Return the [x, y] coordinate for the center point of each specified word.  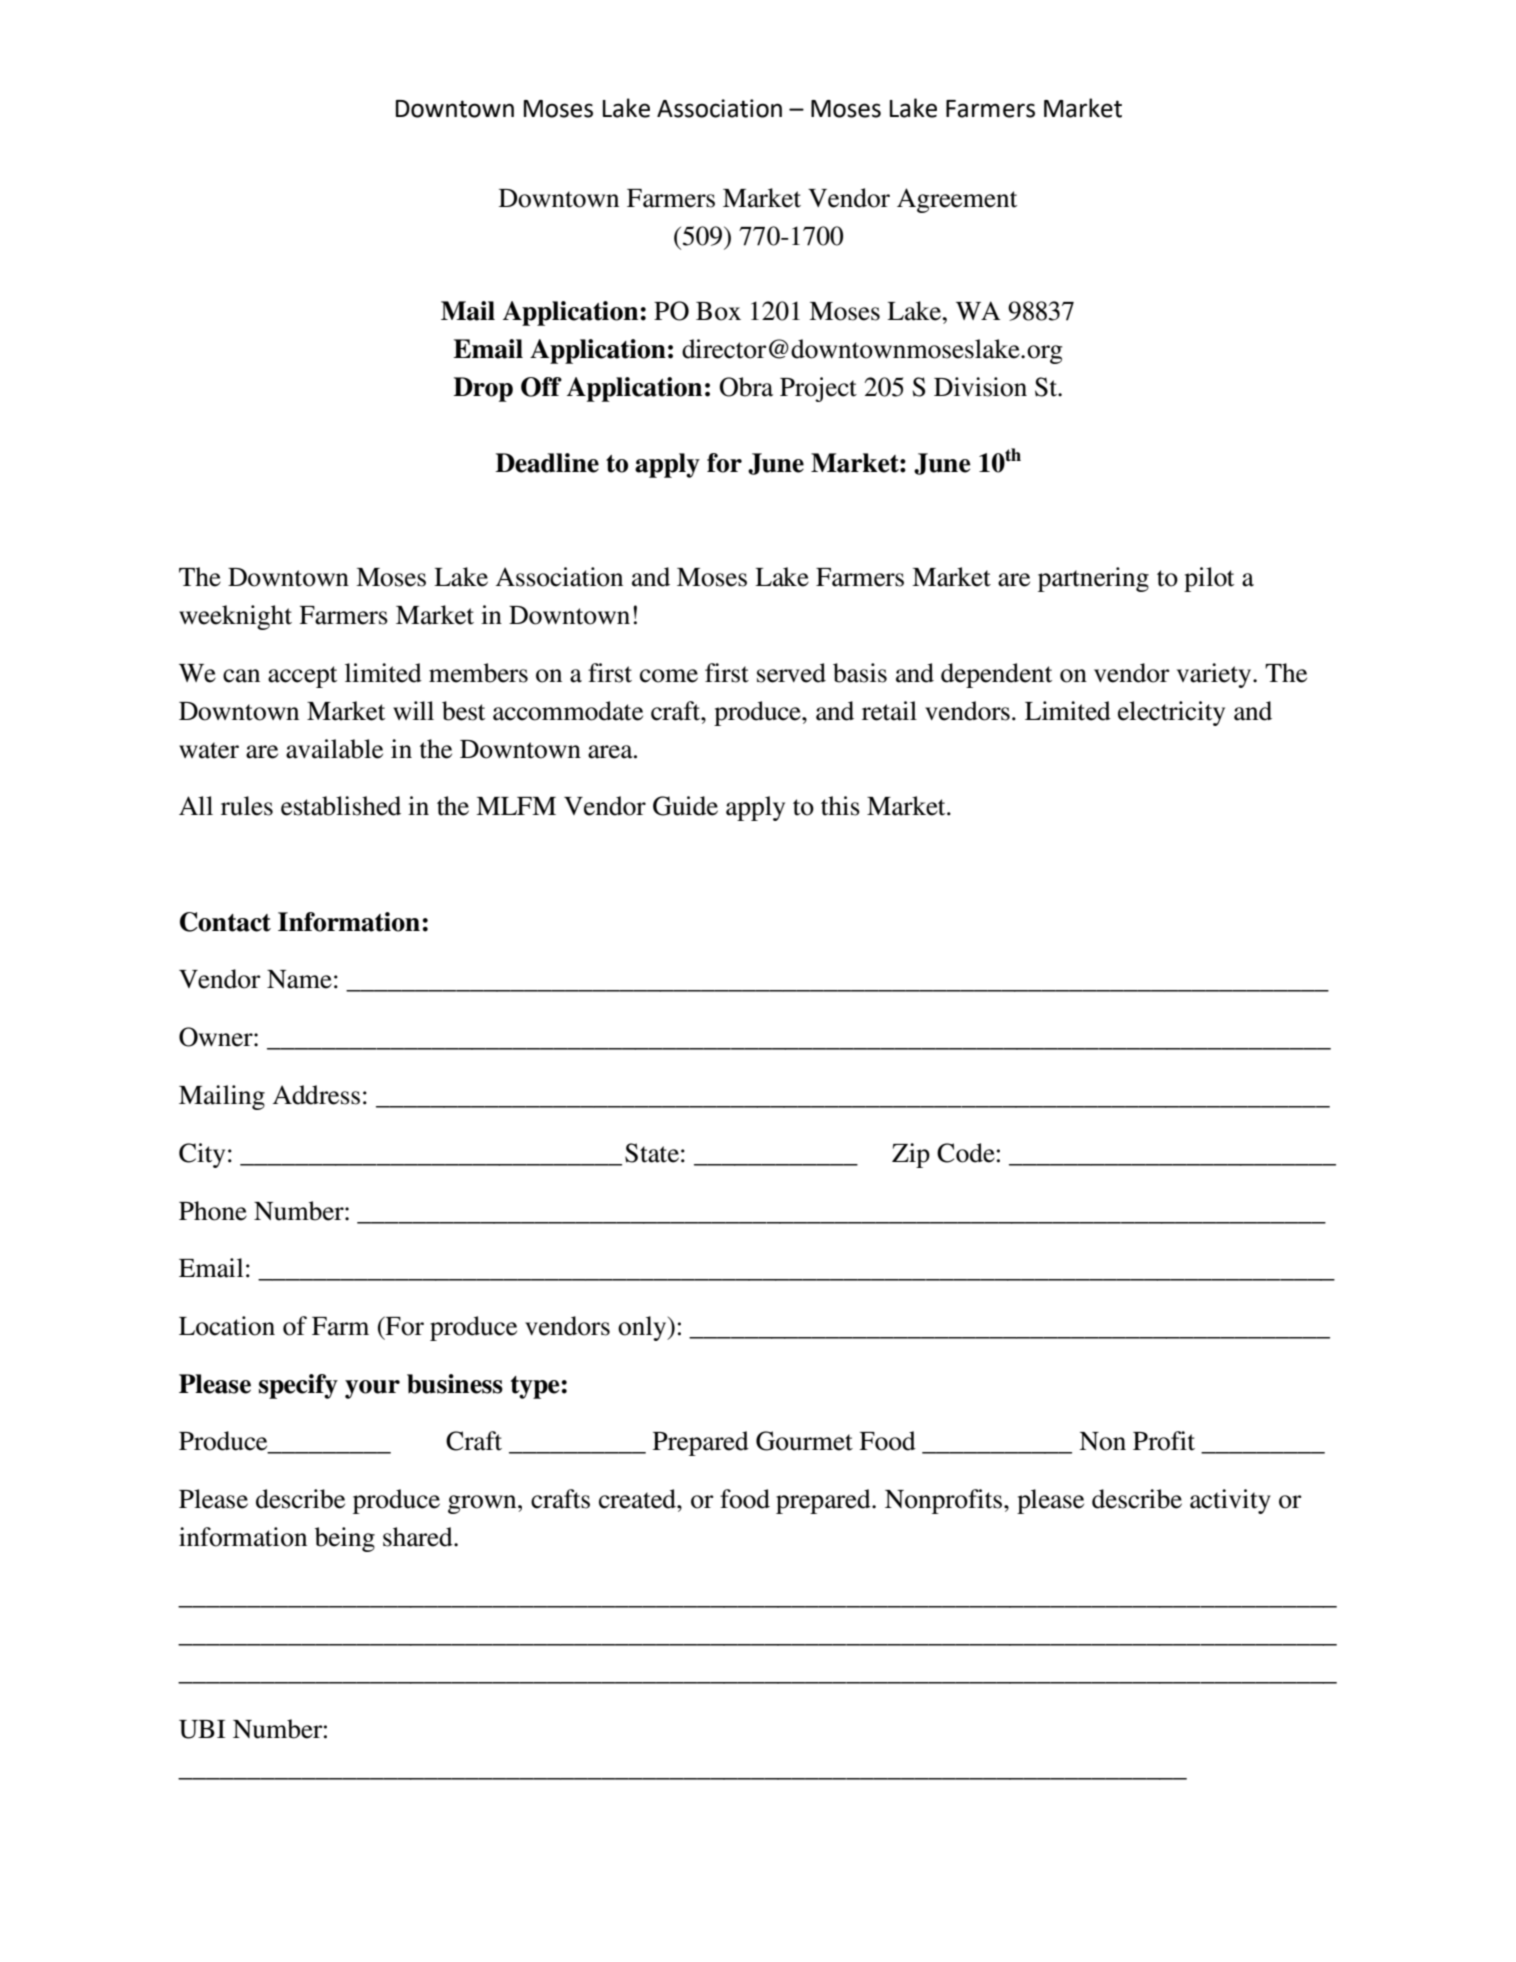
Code [966, 1153]
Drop [483, 389]
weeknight [235, 617]
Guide [685, 806]
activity [1230, 1501]
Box [718, 311]
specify [298, 1386]
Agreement [957, 200]
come [669, 676]
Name [299, 979]
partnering [1093, 579]
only [643, 1328]
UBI [202, 1729]
